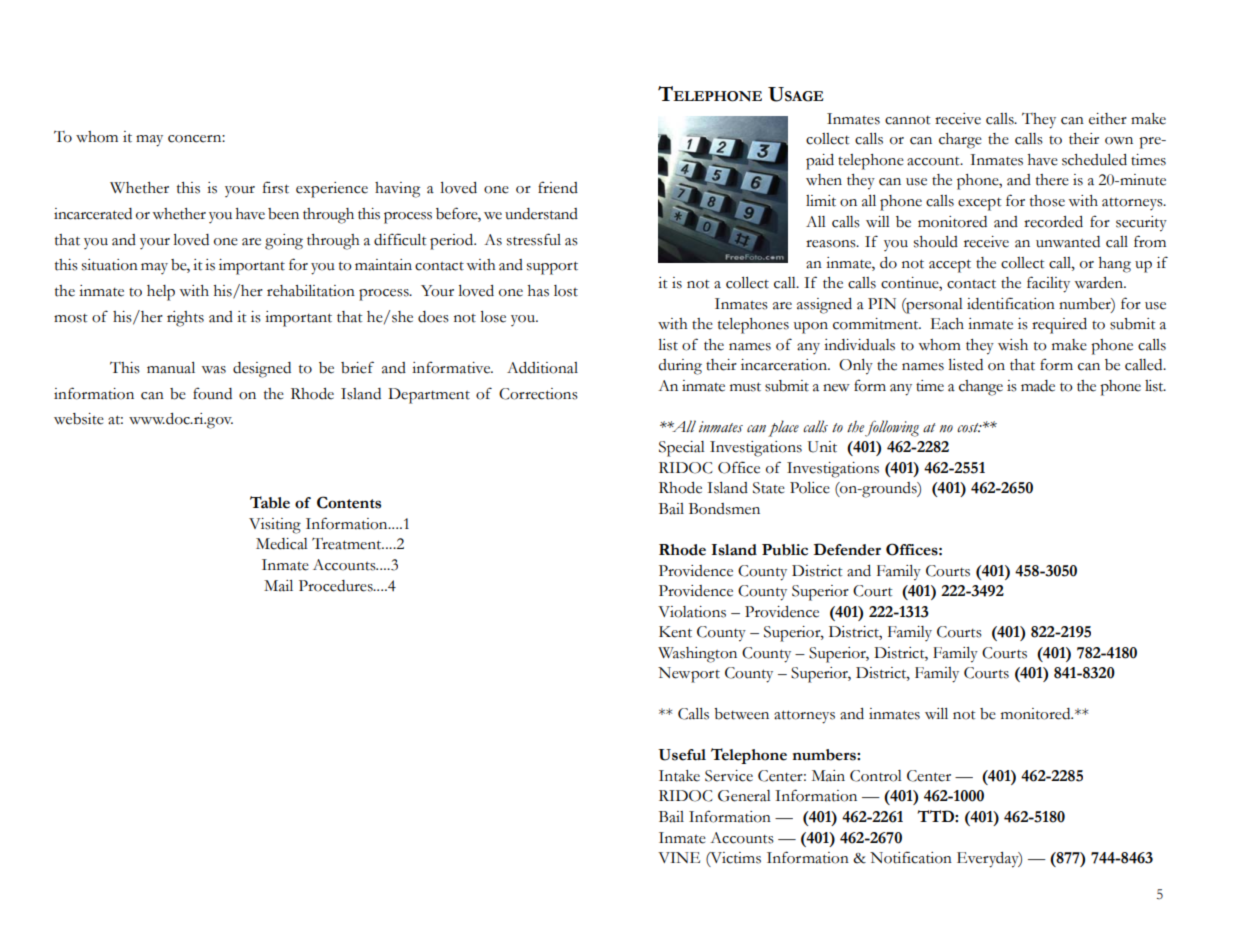  What do you see at coordinates (847, 549) in the screenshot?
I see `Defender` at bounding box center [847, 549].
